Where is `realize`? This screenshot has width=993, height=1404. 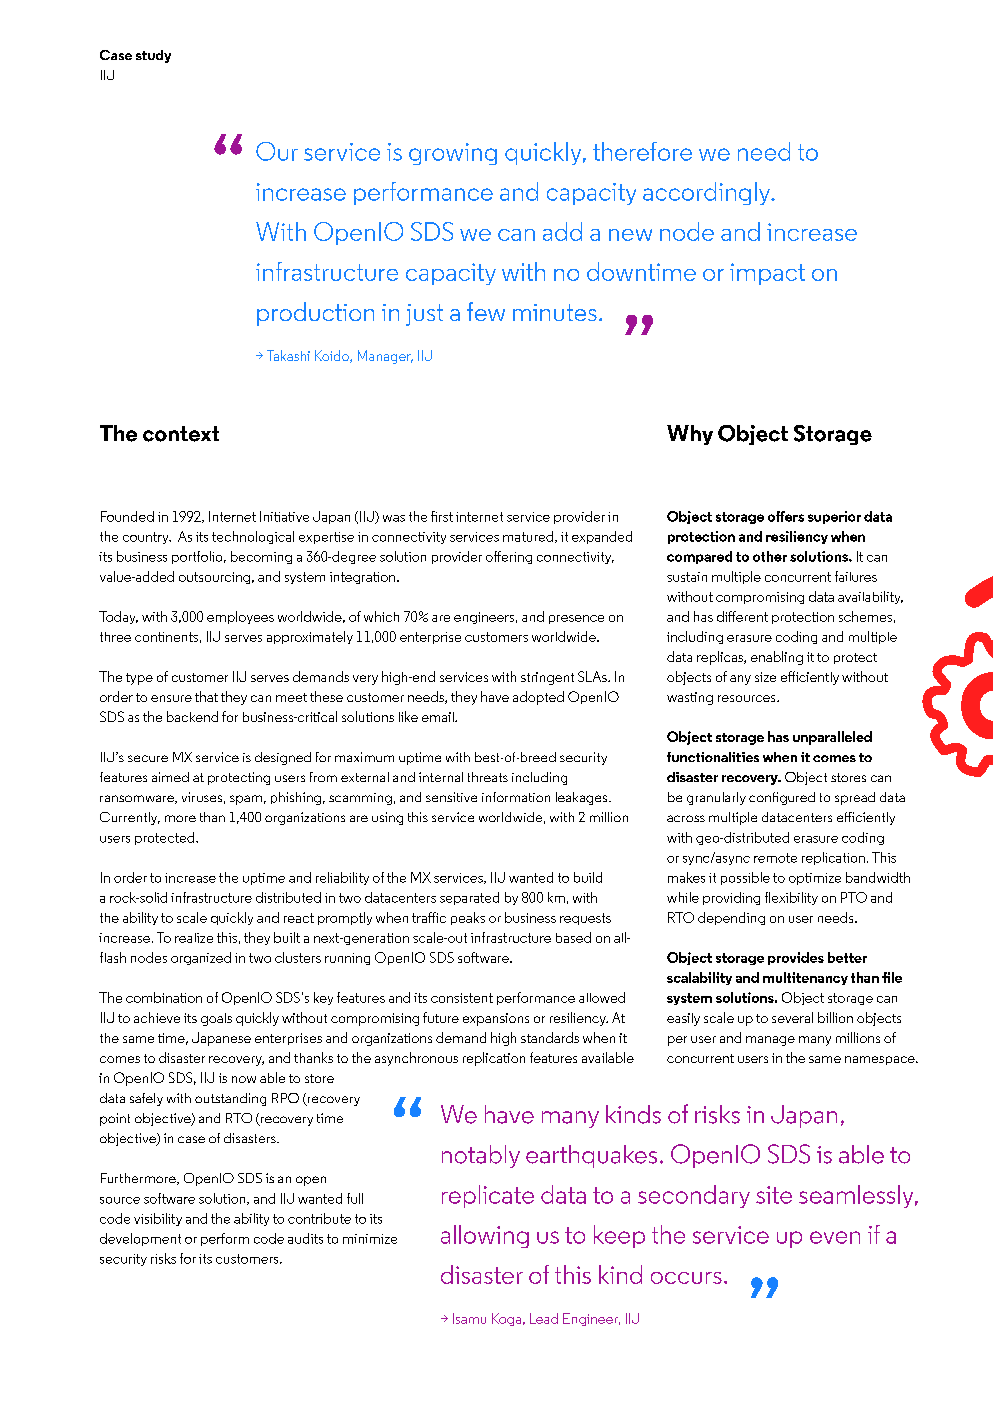 realize is located at coordinates (194, 938).
